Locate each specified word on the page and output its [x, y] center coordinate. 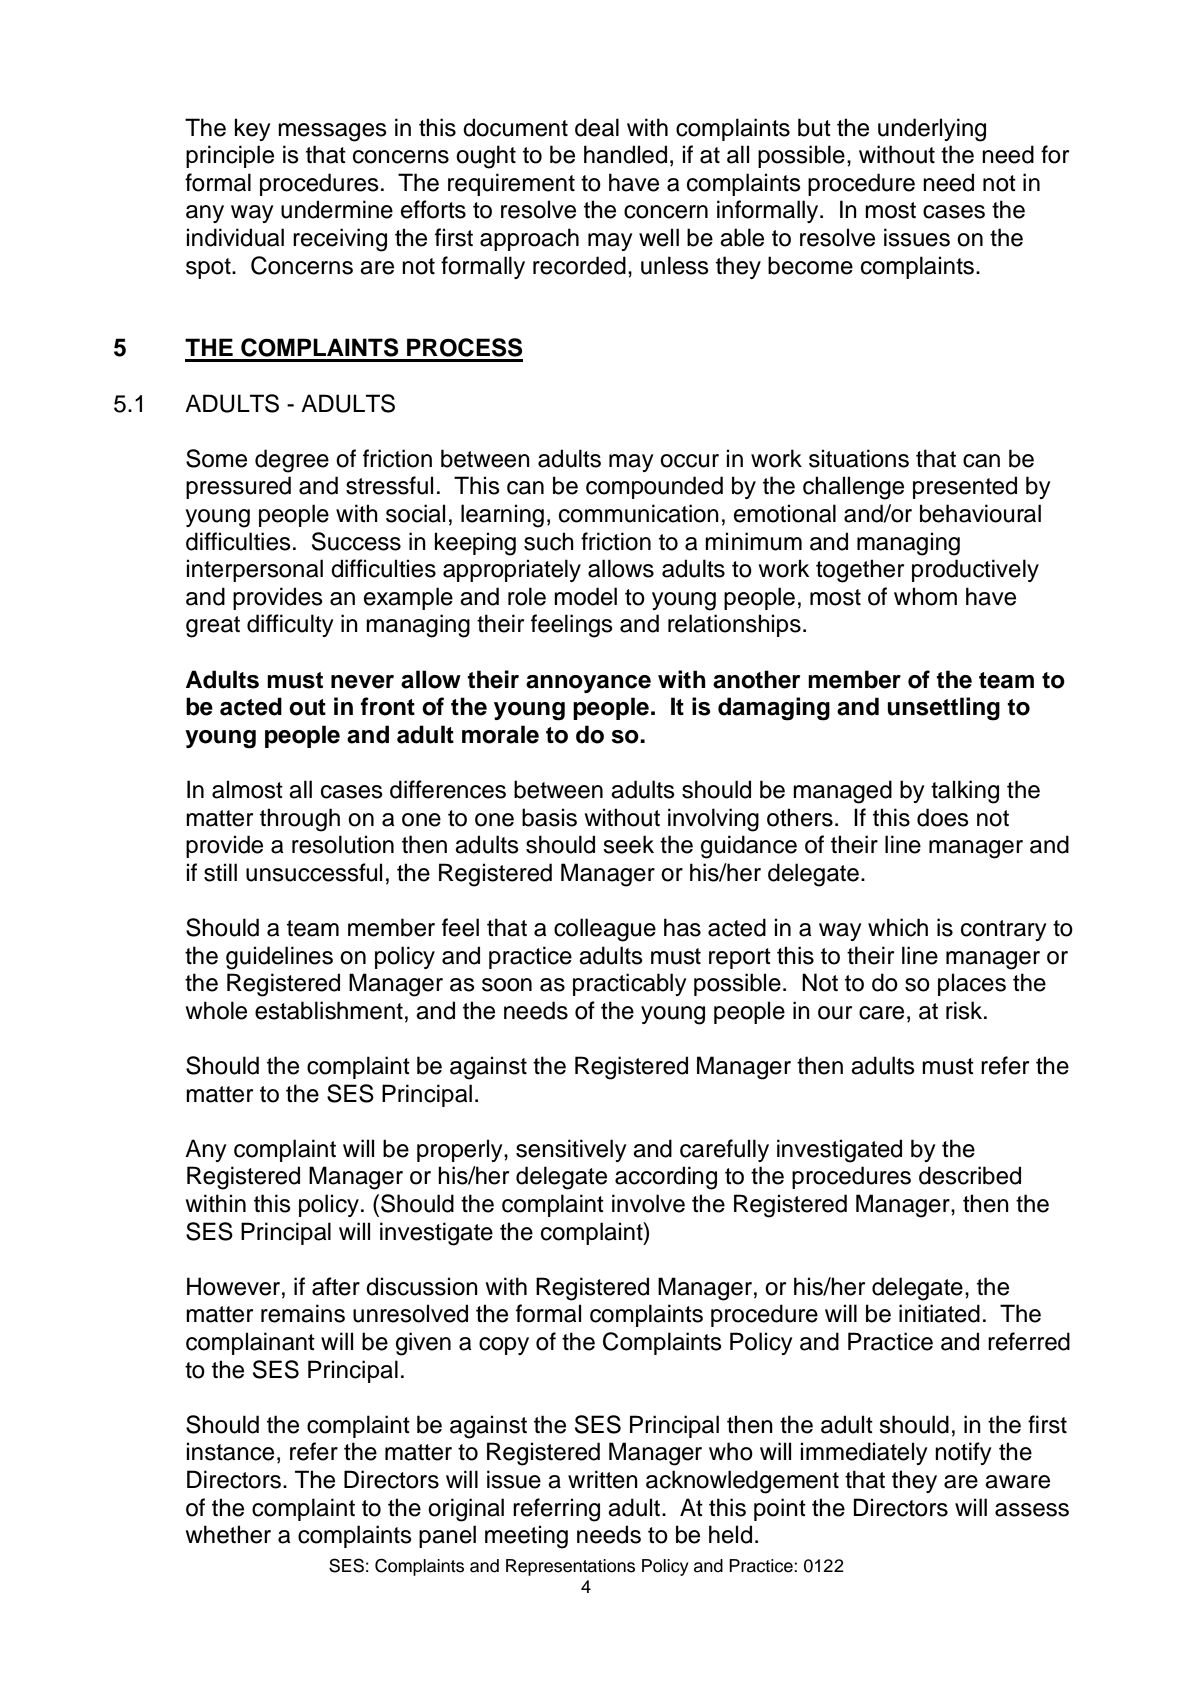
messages [332, 132]
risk [965, 1010]
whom [925, 596]
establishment [329, 1010]
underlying [932, 130]
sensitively [571, 1150]
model [585, 596]
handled [625, 154]
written [603, 1479]
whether [228, 1534]
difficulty [290, 625]
